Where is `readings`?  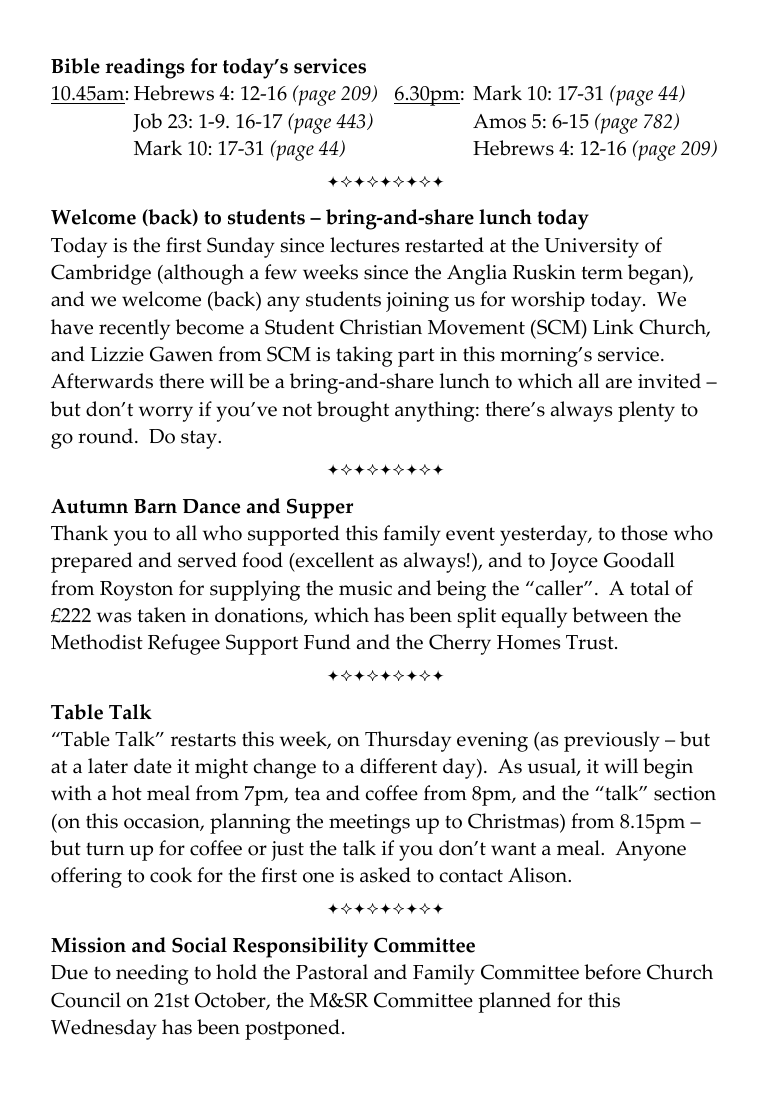
readings is located at coordinates (145, 68).
